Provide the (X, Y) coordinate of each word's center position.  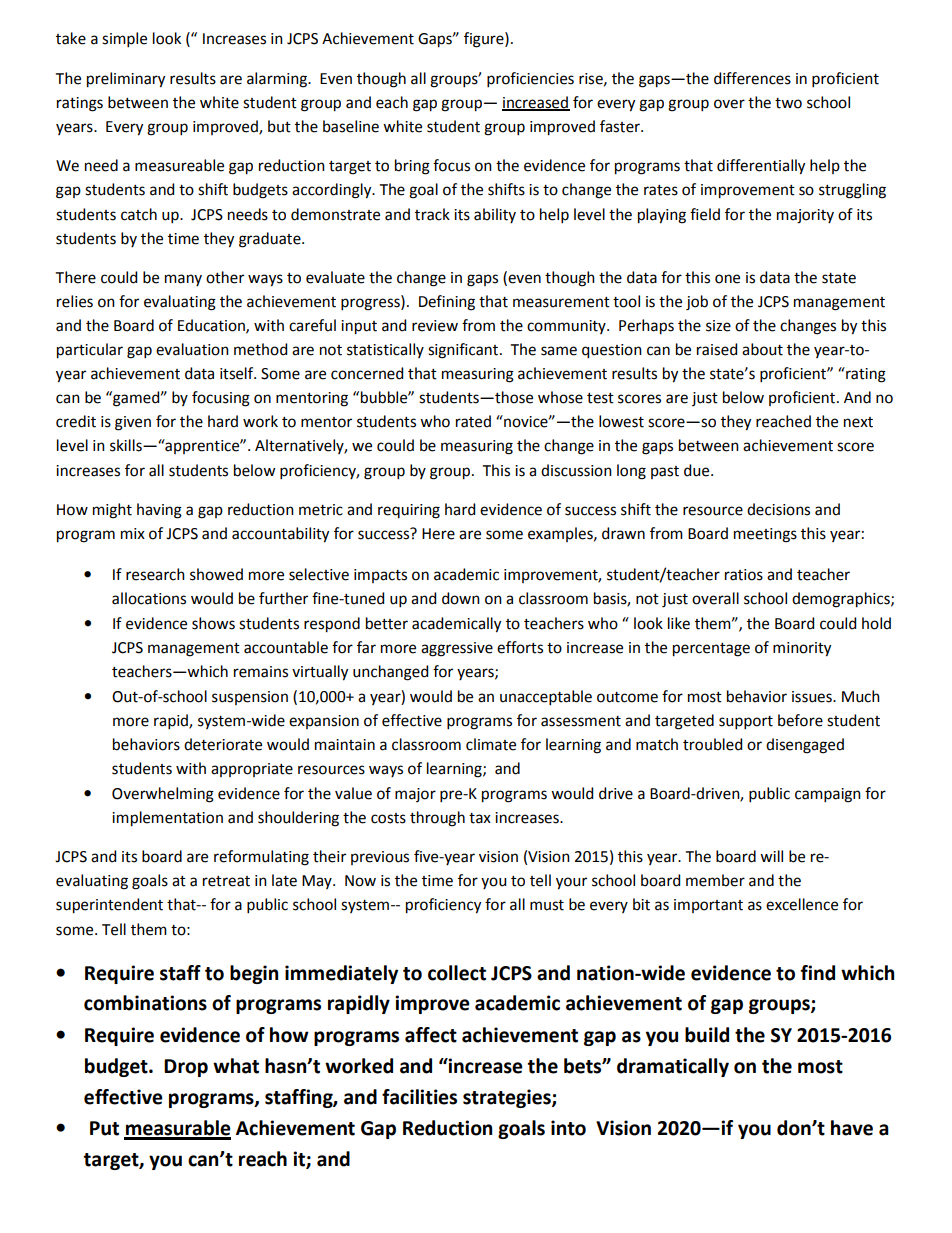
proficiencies (530, 79)
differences (752, 78)
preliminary (126, 80)
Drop (186, 1068)
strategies (508, 1098)
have (852, 1128)
